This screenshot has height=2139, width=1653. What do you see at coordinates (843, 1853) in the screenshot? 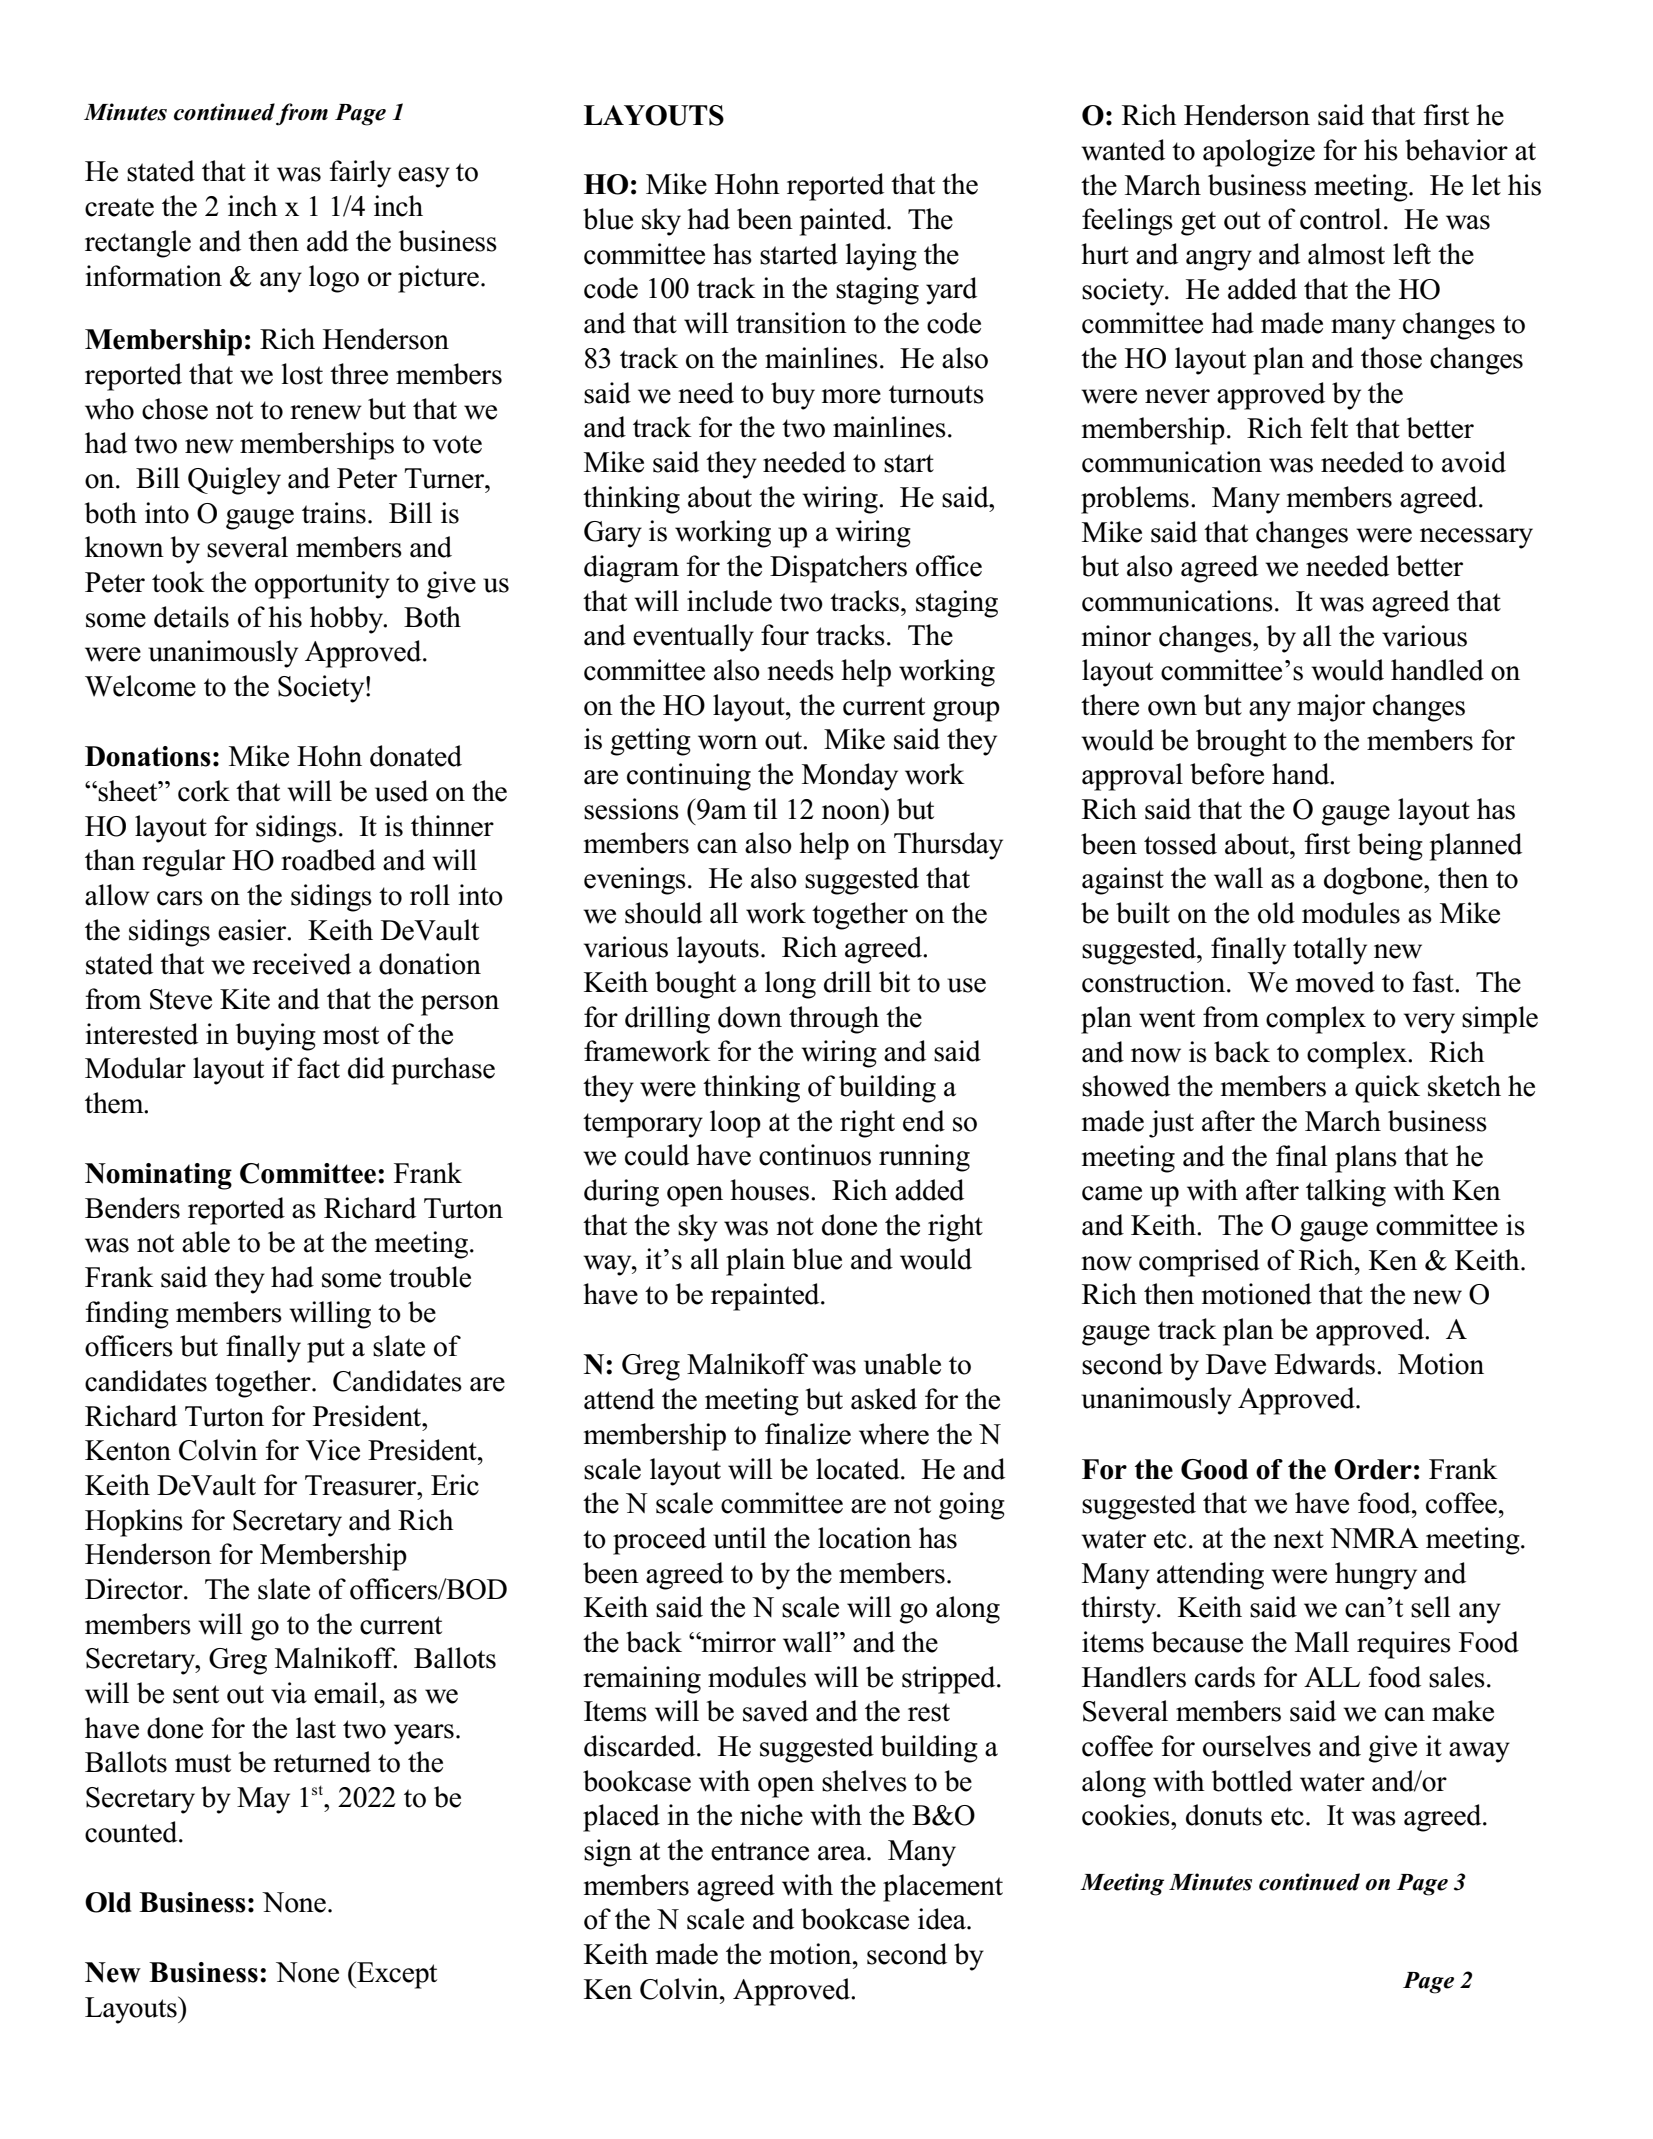
I see `area` at bounding box center [843, 1853].
